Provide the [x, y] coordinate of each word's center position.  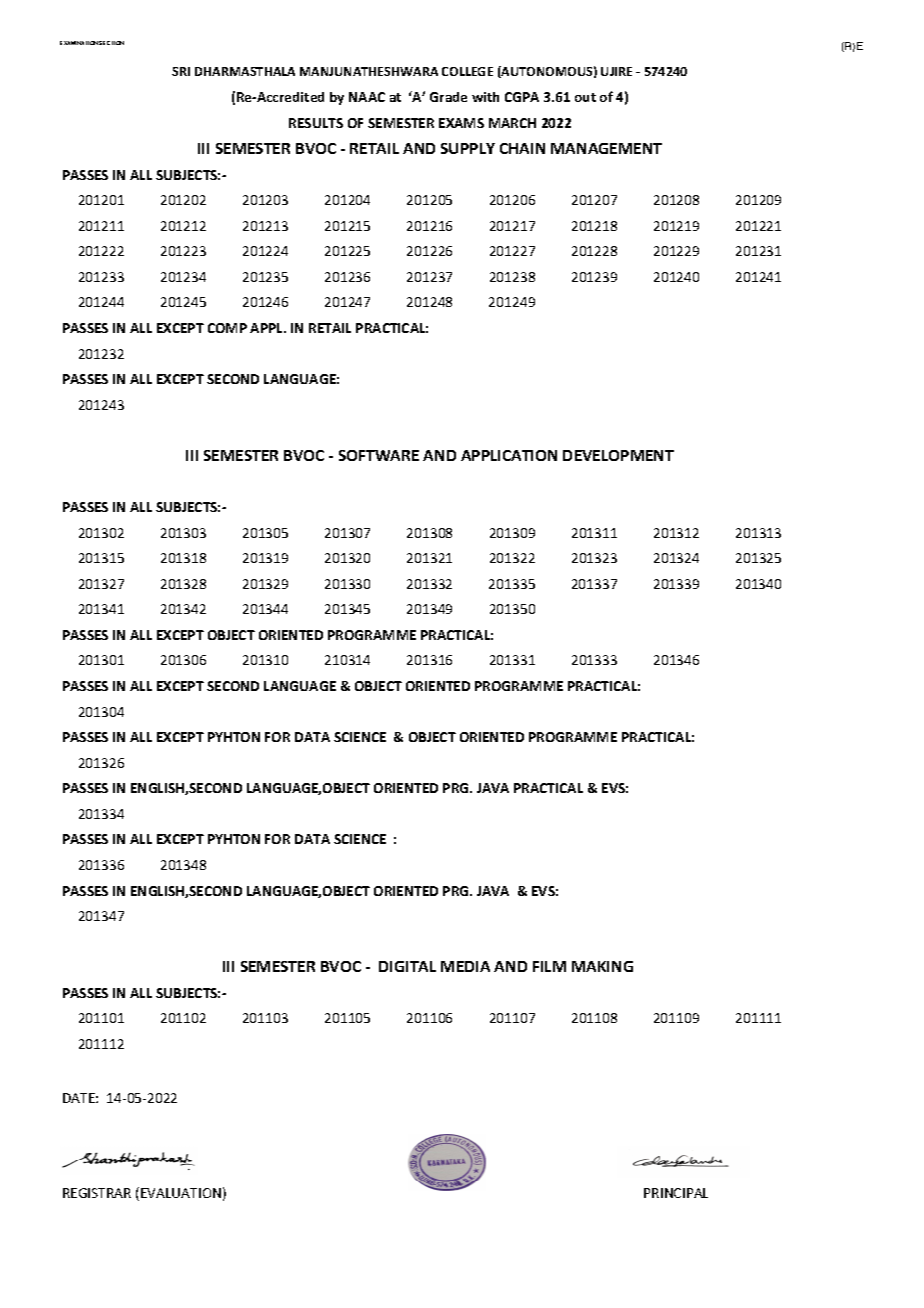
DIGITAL [407, 966]
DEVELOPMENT [618, 455]
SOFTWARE [379, 455]
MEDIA [465, 966]
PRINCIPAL [676, 1193]
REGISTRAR [97, 1193]
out [585, 97]
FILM [549, 966]
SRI [181, 71]
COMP [227, 328]
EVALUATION [181, 1193]
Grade [448, 97]
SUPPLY [468, 148]
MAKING [602, 966]
